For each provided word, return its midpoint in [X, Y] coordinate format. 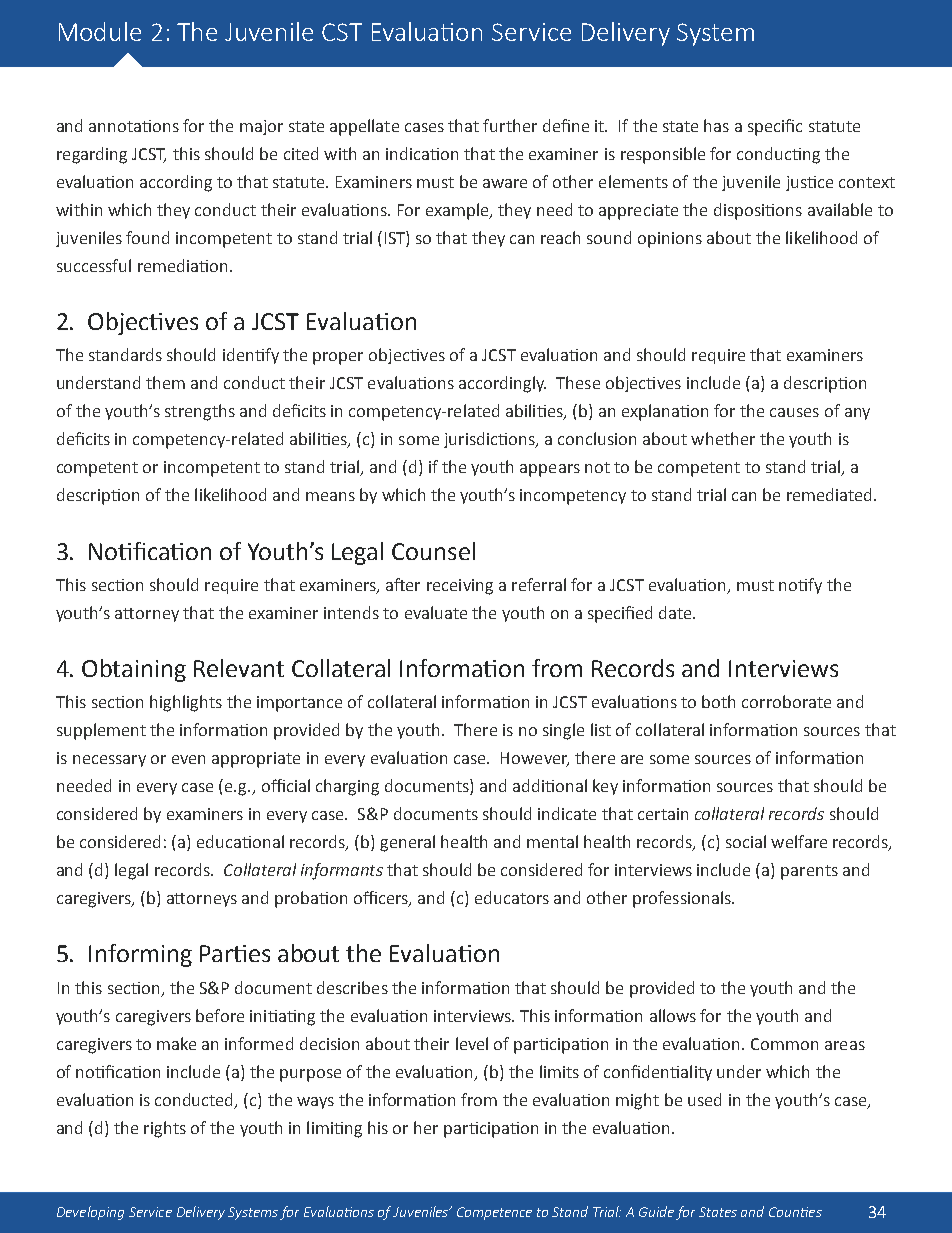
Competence [494, 1213]
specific [775, 127]
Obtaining [134, 670]
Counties [795, 1212]
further [510, 125]
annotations [134, 126]
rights [165, 1129]
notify [800, 586]
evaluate [436, 612]
